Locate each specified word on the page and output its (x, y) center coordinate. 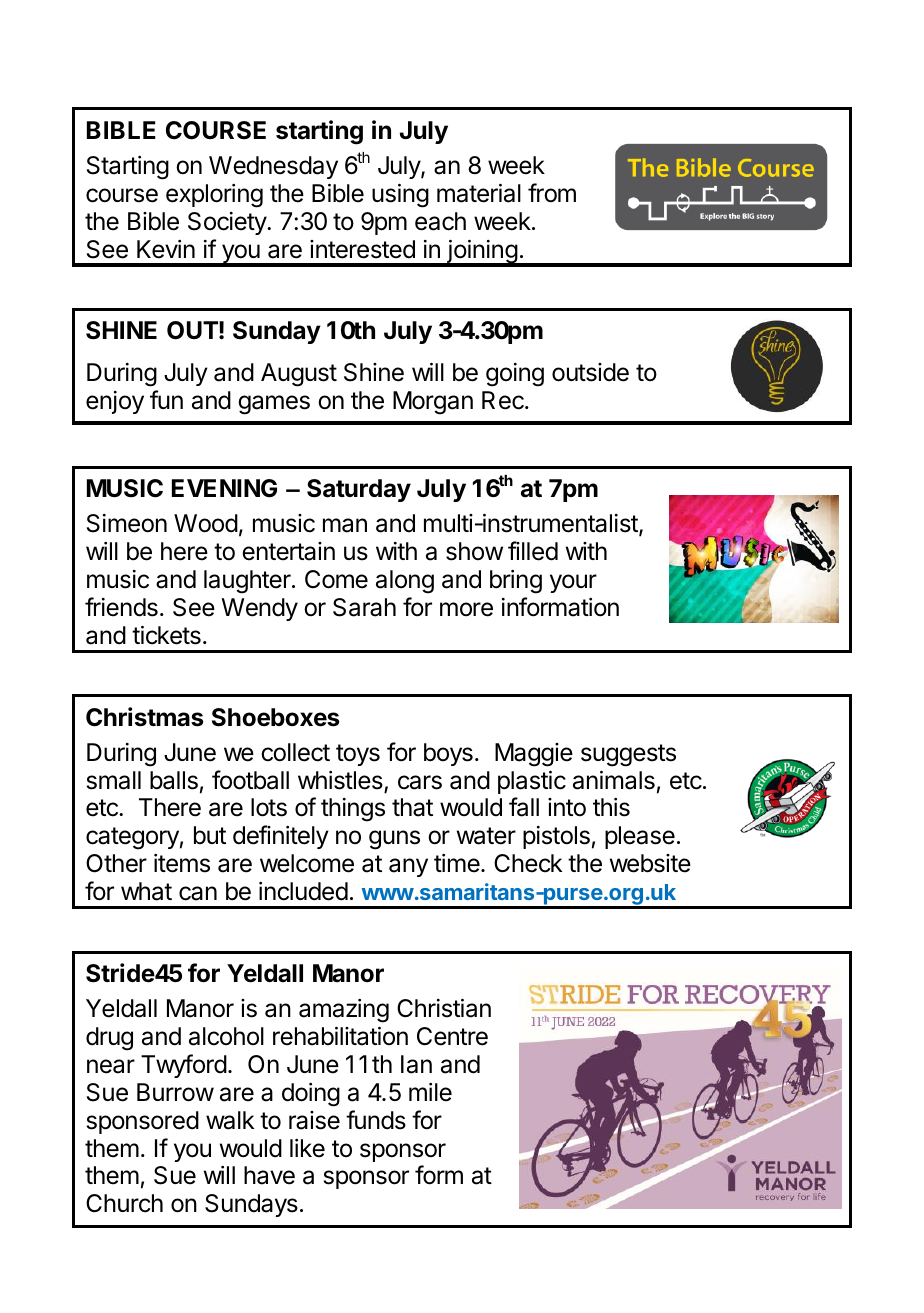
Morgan (433, 403)
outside (590, 372)
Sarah (364, 607)
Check (528, 863)
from (552, 193)
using (400, 195)
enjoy (115, 402)
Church (124, 1203)
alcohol (226, 1036)
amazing (344, 1011)
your (573, 583)
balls (174, 780)
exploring (214, 196)
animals (614, 780)
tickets (166, 635)
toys (358, 755)
